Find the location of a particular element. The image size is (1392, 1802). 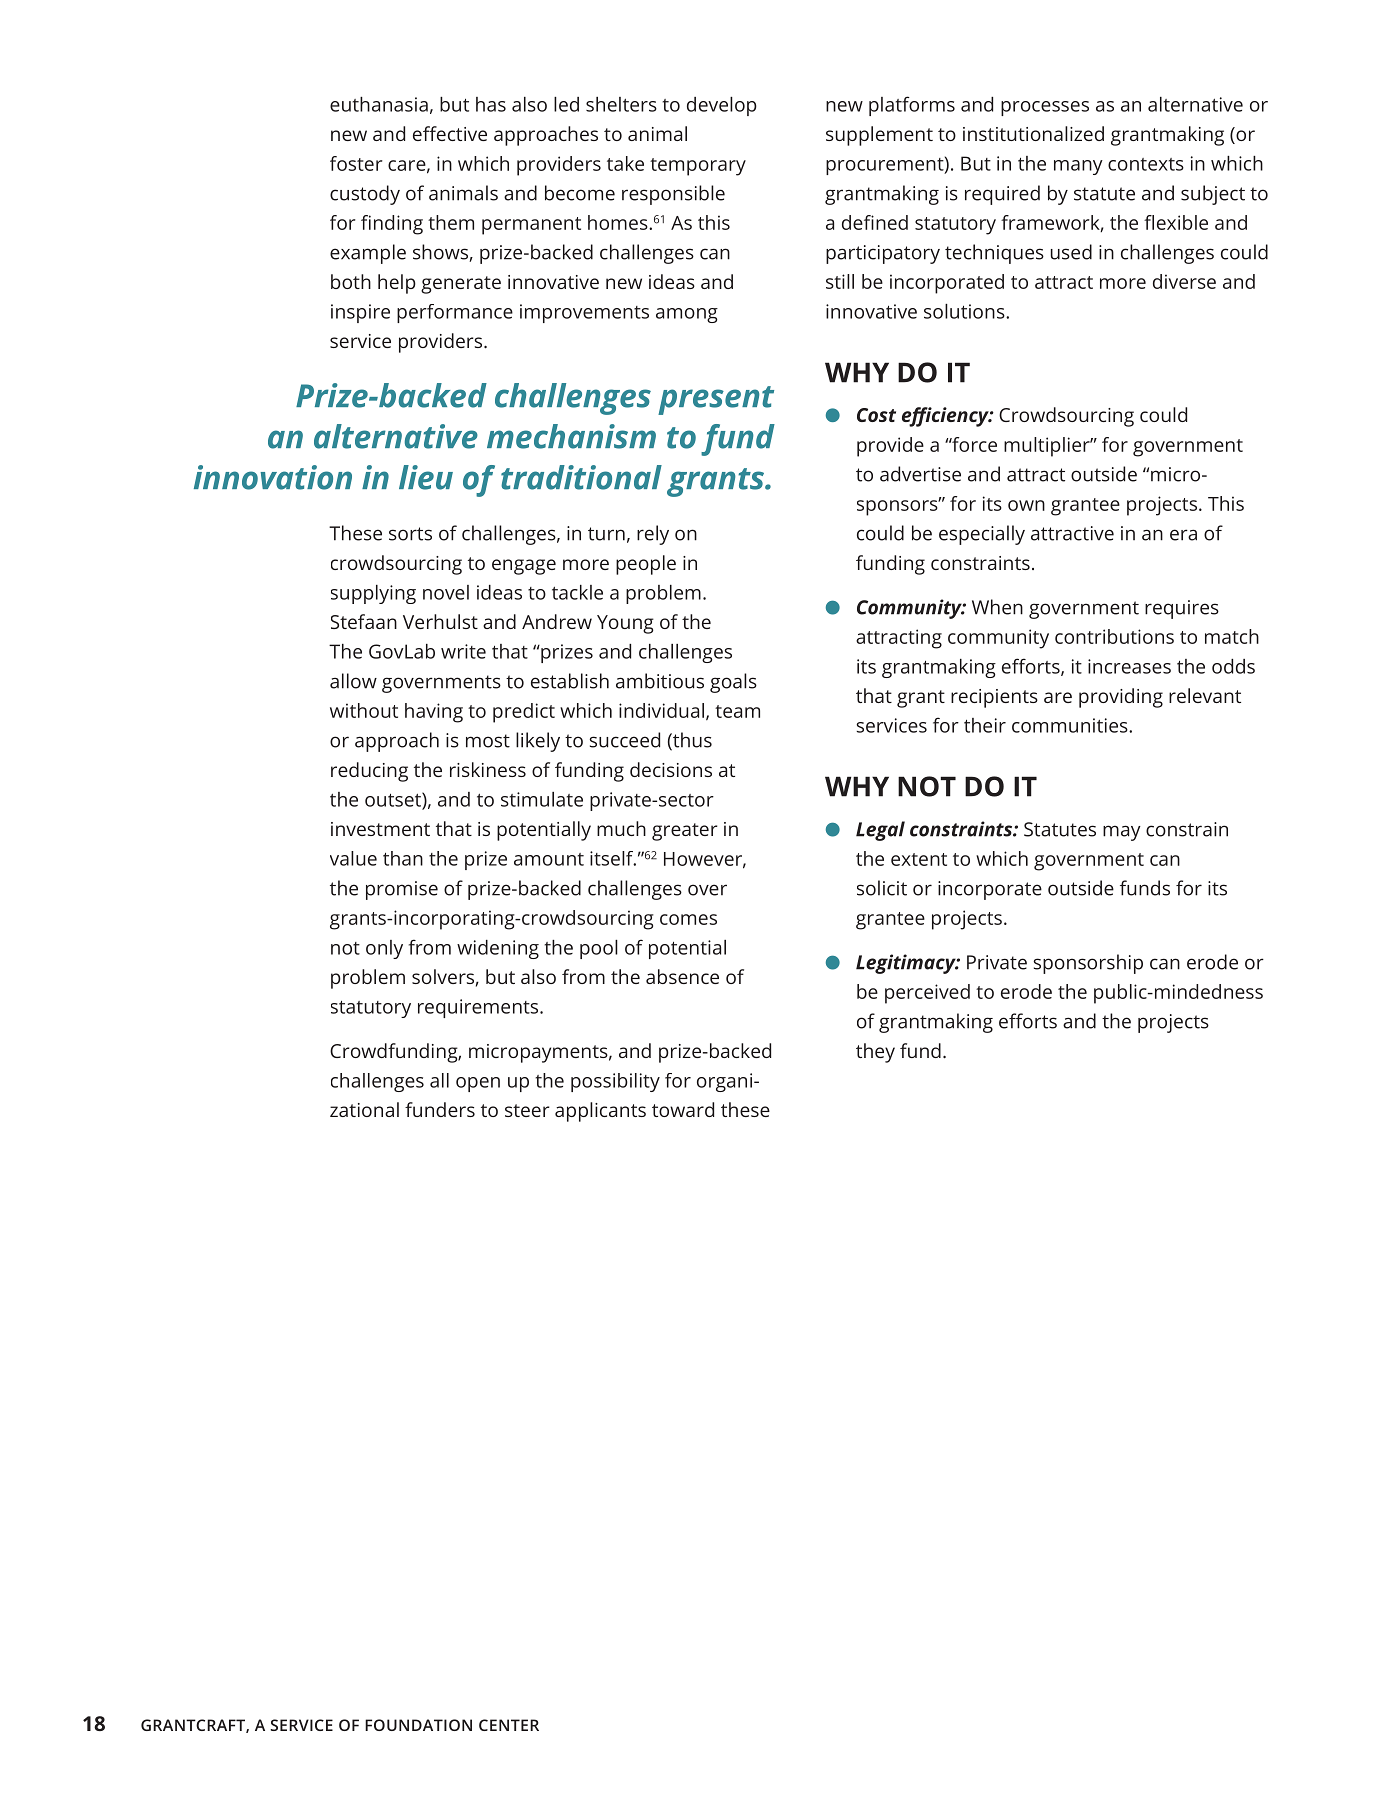

they is located at coordinates (875, 1053).
